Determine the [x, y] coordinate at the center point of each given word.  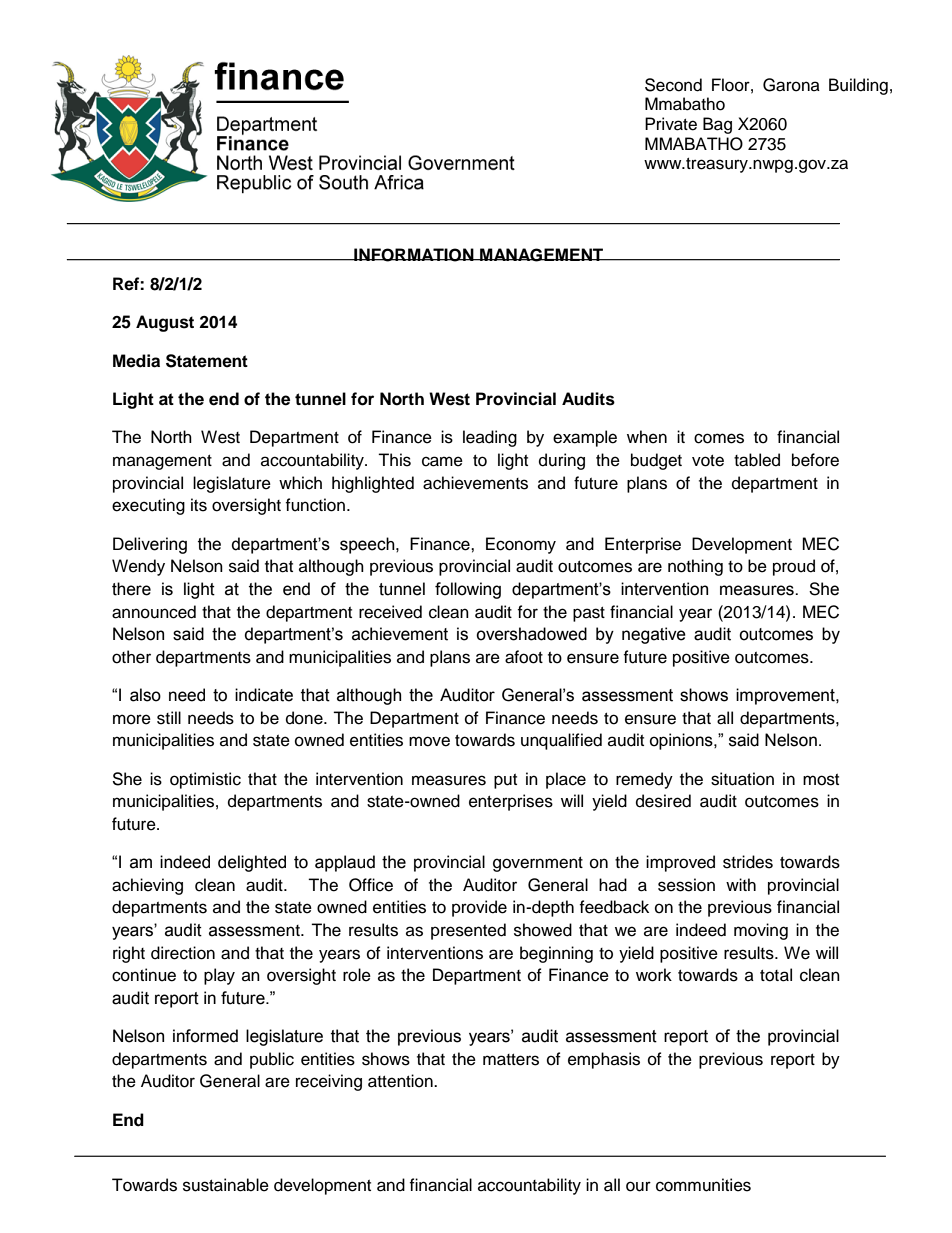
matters [511, 1060]
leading [490, 438]
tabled [757, 460]
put [505, 781]
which [300, 483]
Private [671, 124]
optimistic [205, 780]
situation [742, 779]
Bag [717, 125]
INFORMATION [414, 255]
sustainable [226, 1185]
